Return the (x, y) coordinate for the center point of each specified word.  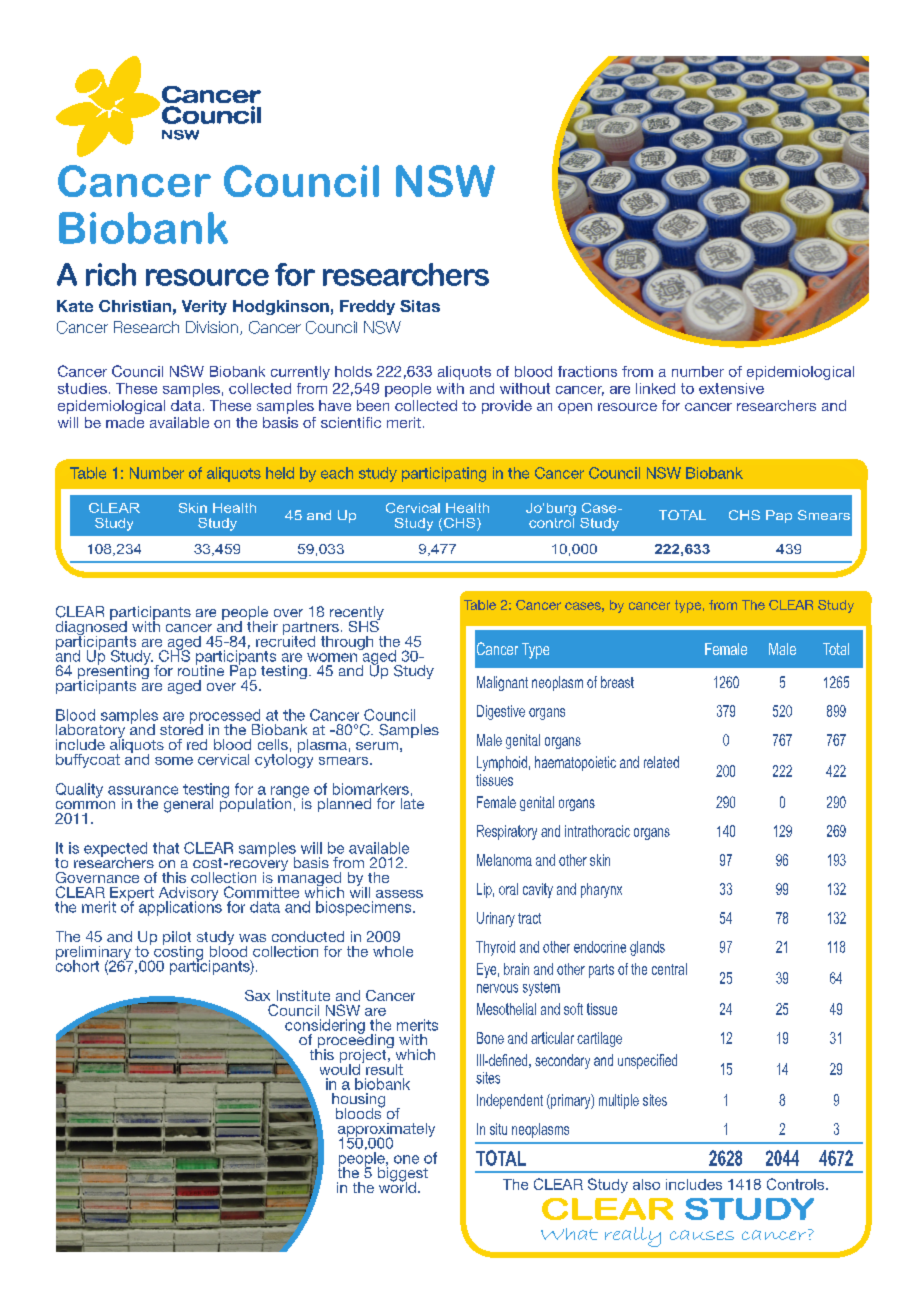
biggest (403, 1174)
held (280, 473)
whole (393, 951)
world (397, 1186)
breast (617, 682)
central (669, 969)
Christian (135, 306)
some (174, 761)
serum (377, 746)
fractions (587, 371)
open (575, 408)
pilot (177, 939)
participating (444, 474)
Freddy (367, 307)
